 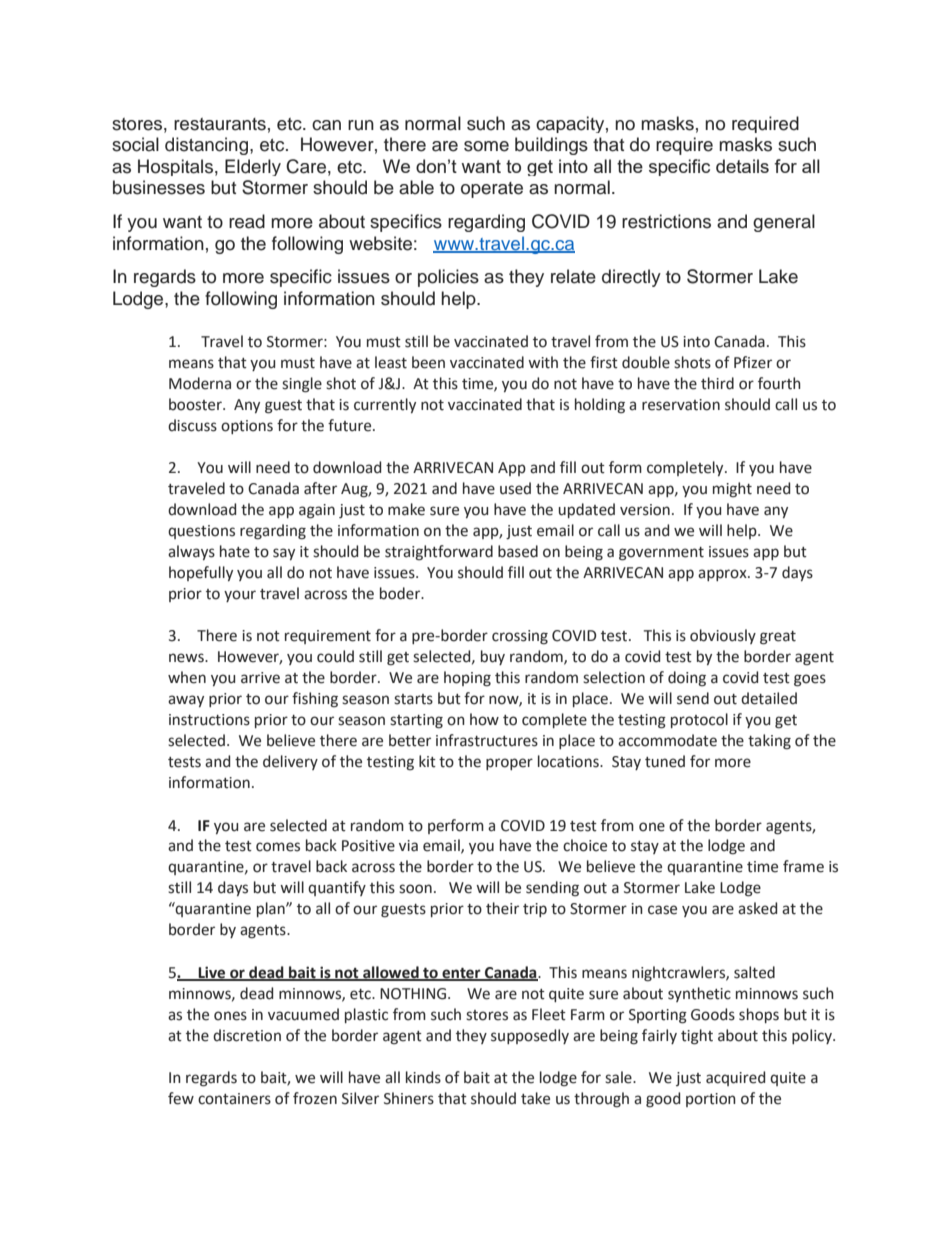 I want to click on containers, so click(x=234, y=1099).
